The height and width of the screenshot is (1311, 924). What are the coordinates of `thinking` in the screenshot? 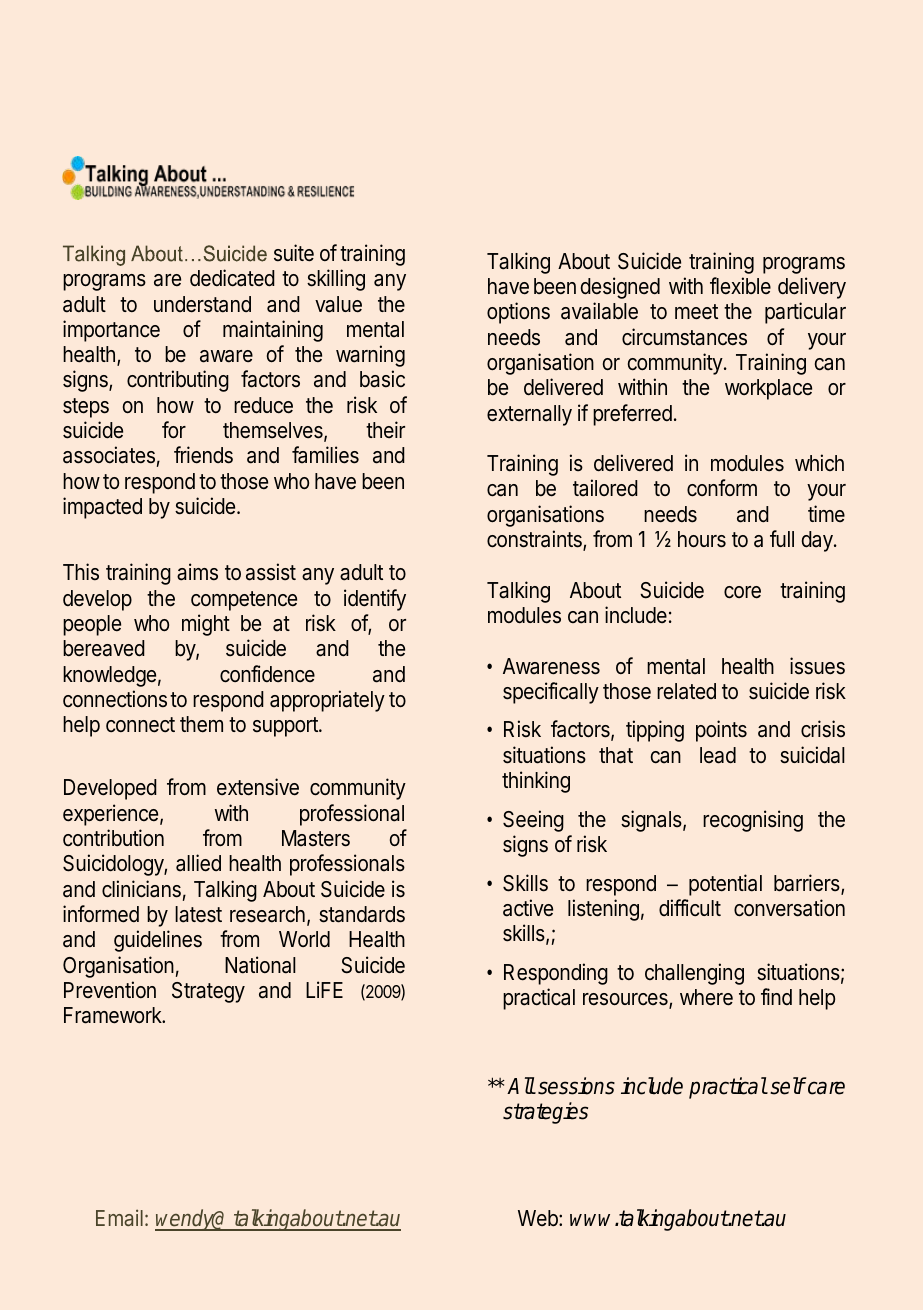 It's located at (536, 782).
